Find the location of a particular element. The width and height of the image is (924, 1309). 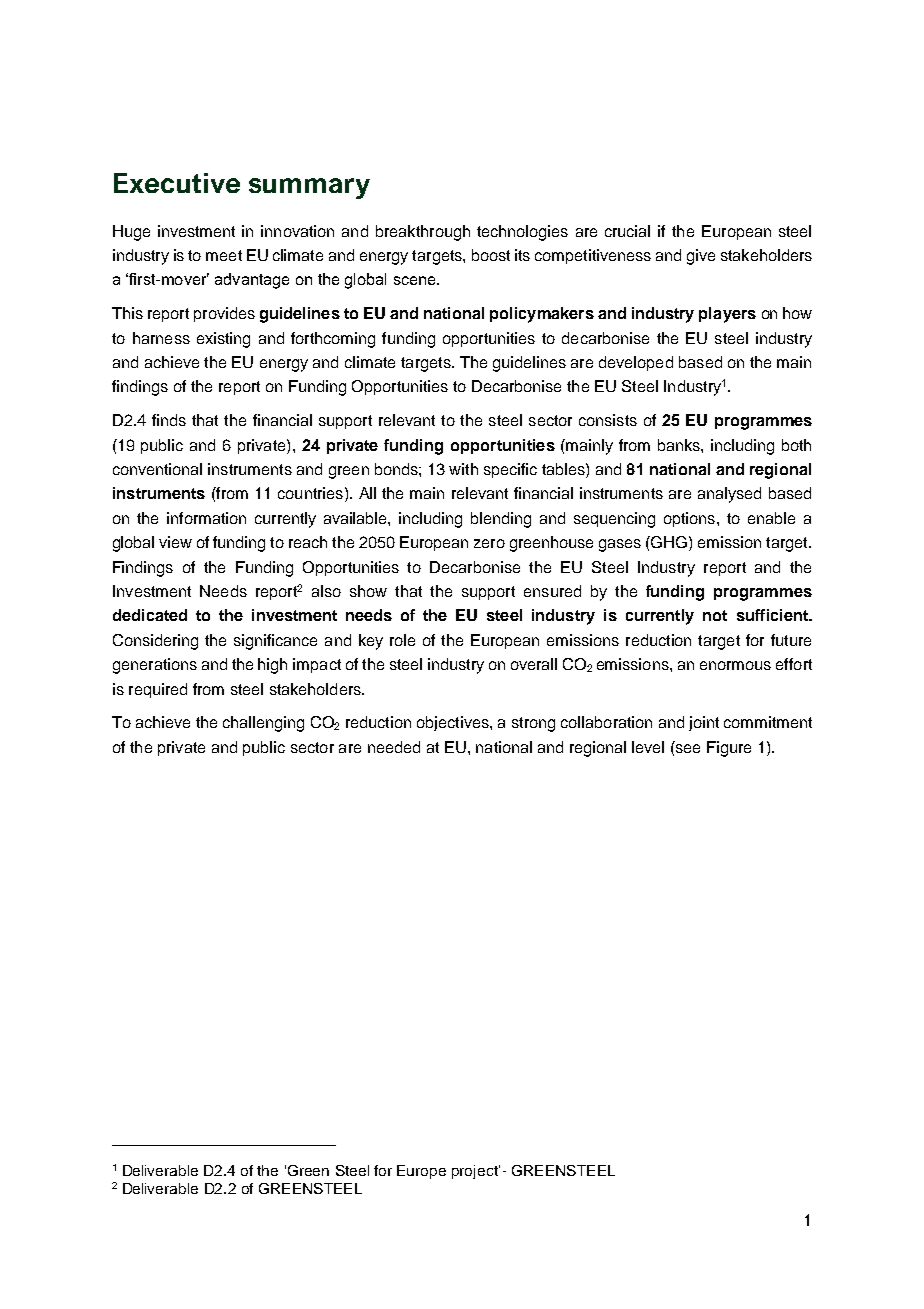

view is located at coordinates (175, 542).
